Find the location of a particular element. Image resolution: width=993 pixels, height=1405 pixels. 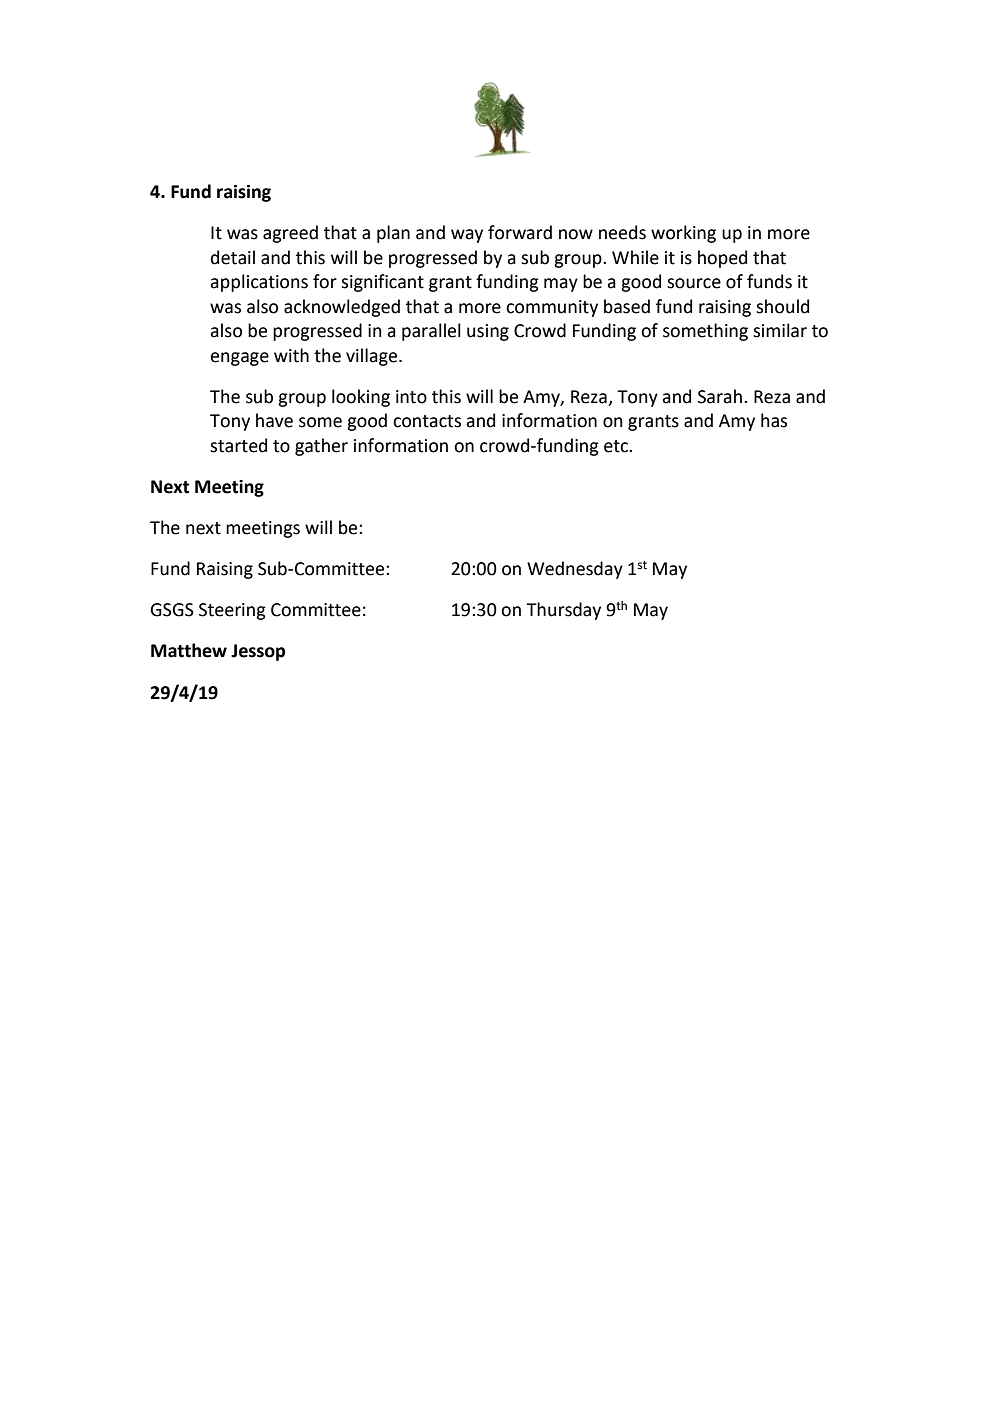

started is located at coordinates (238, 445).
